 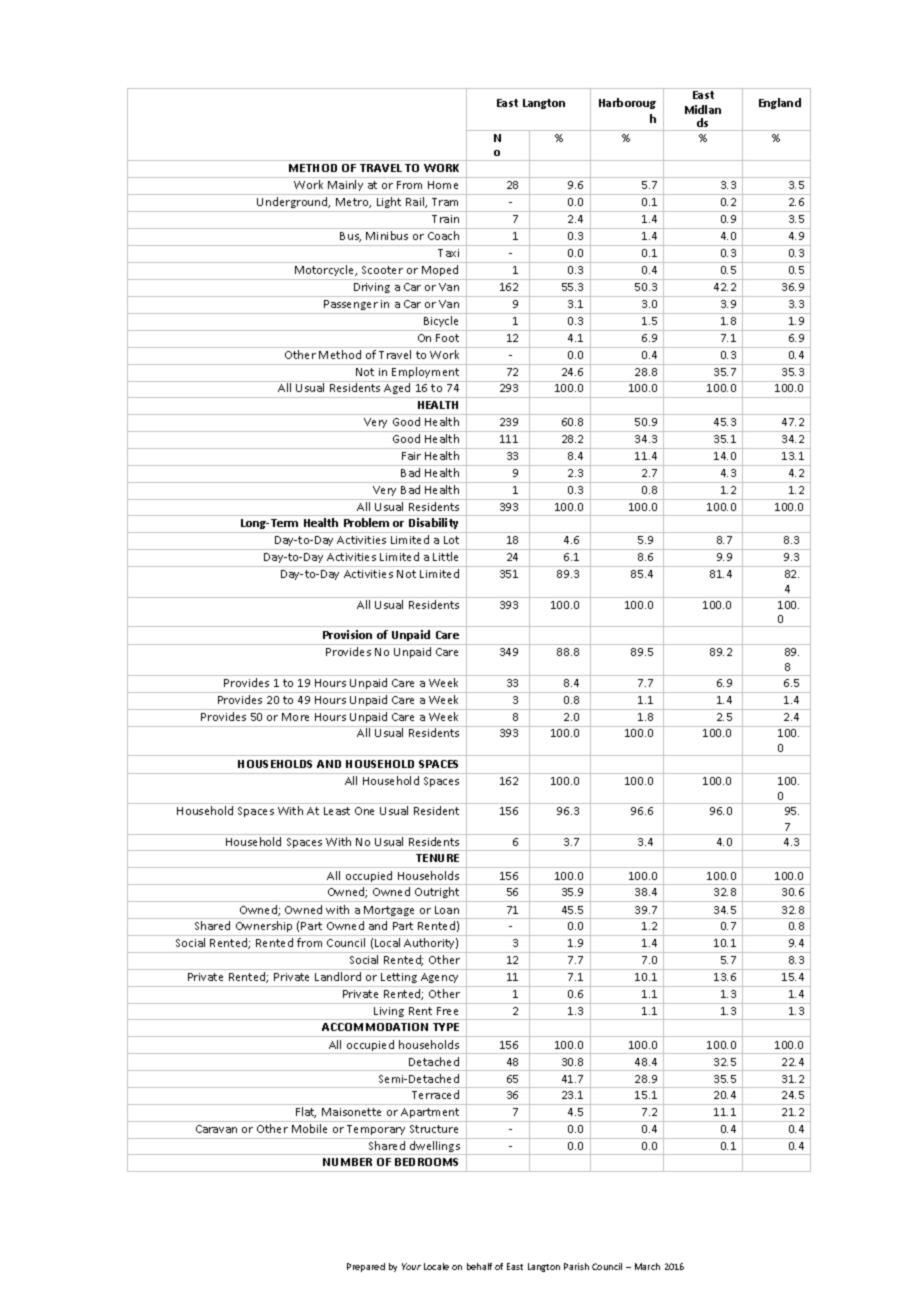 What do you see at coordinates (366, 1267) in the document?
I see `Prepared` at bounding box center [366, 1267].
